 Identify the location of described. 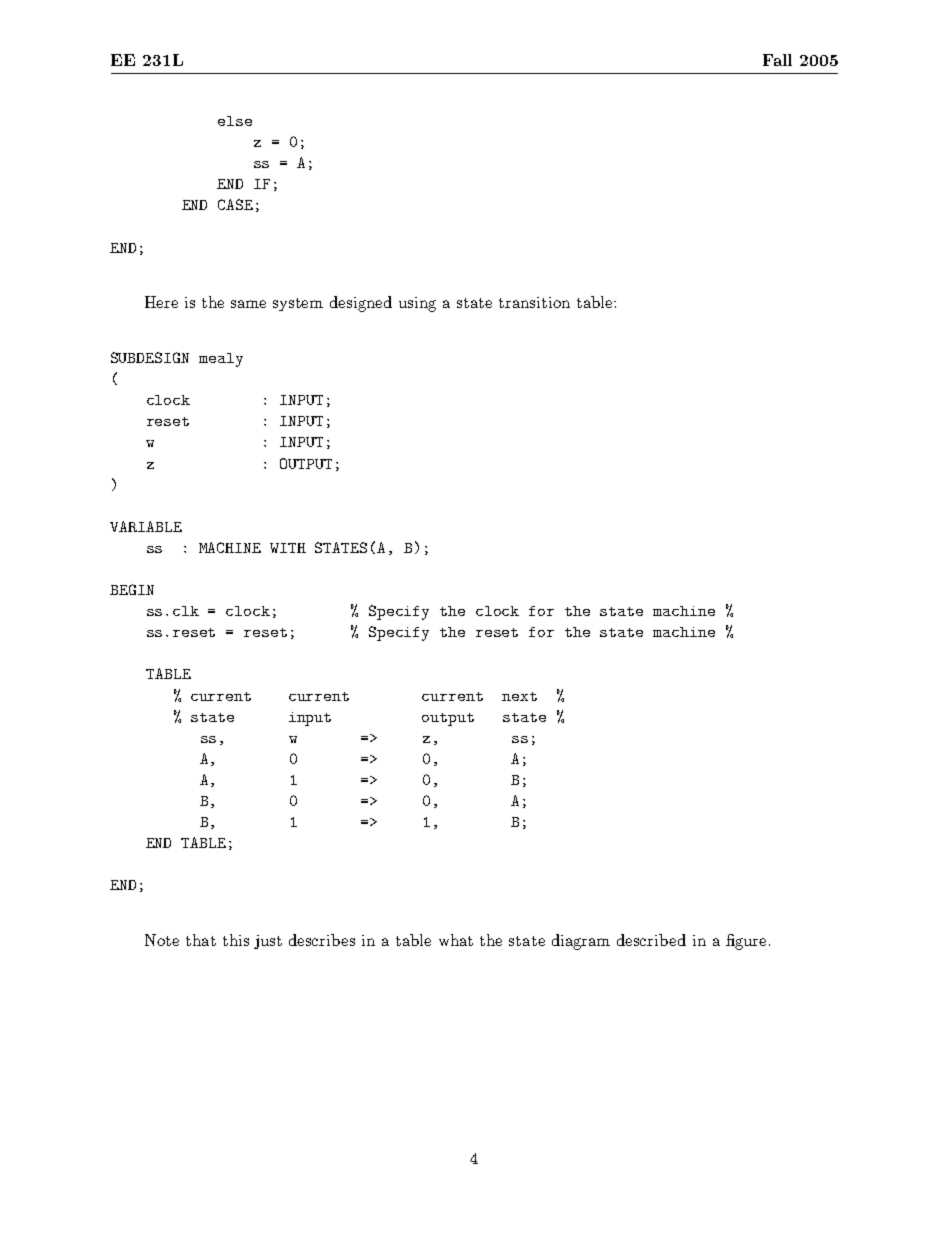
(651, 940).
